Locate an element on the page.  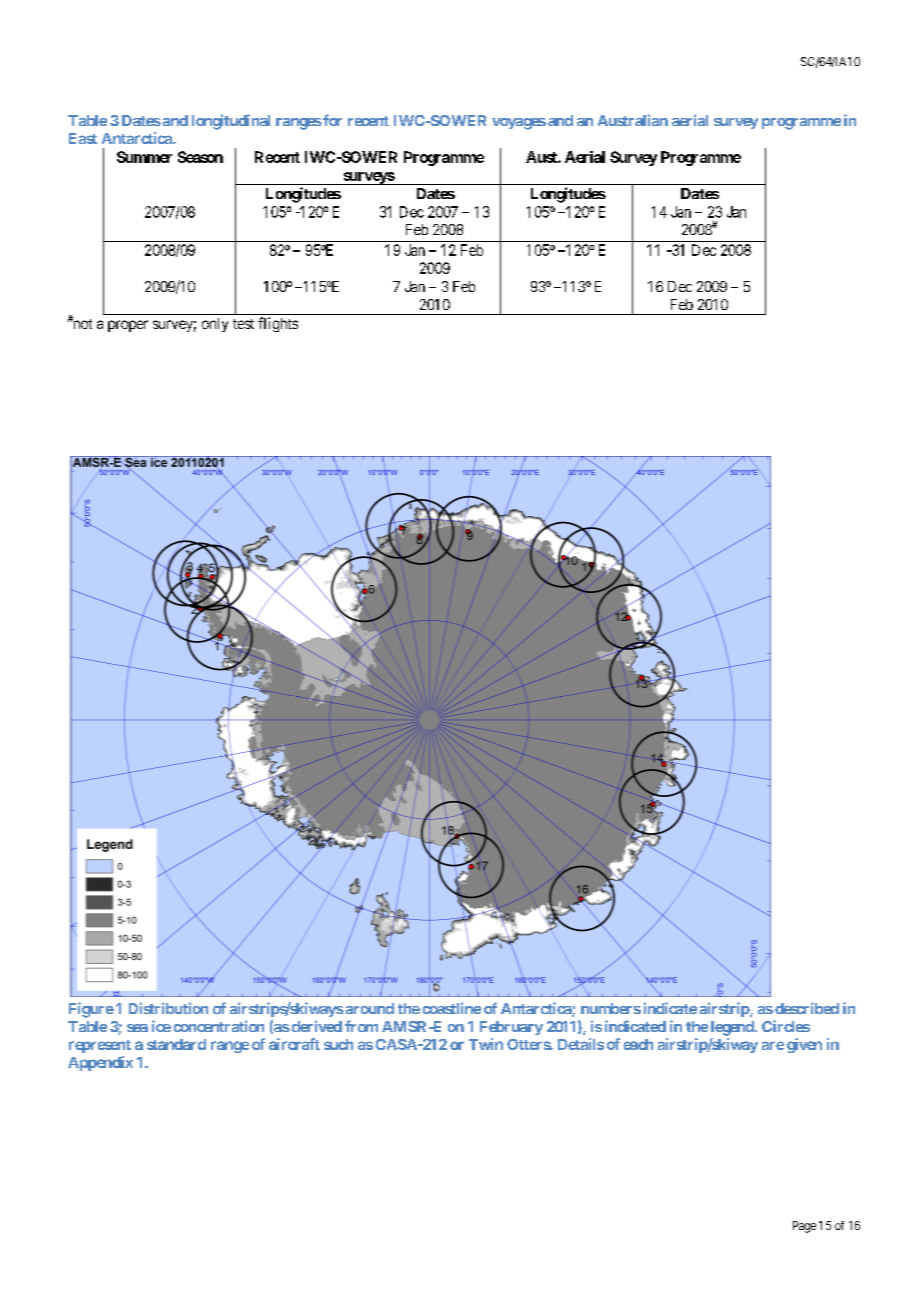
Summer is located at coordinates (144, 157).
